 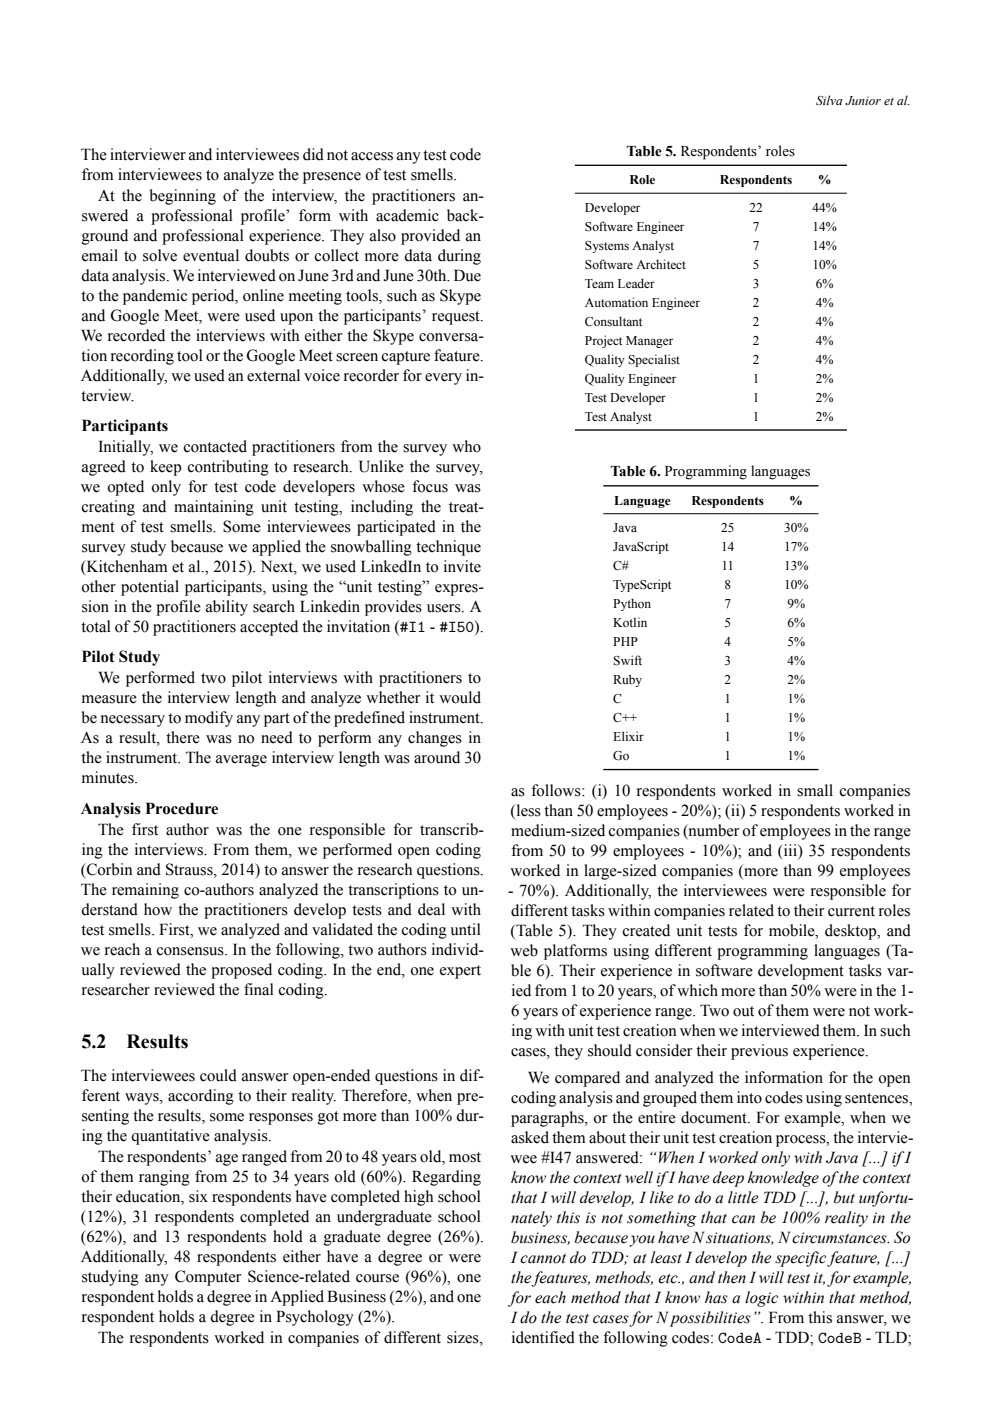 What do you see at coordinates (759, 1052) in the page?
I see `previous` at bounding box center [759, 1052].
